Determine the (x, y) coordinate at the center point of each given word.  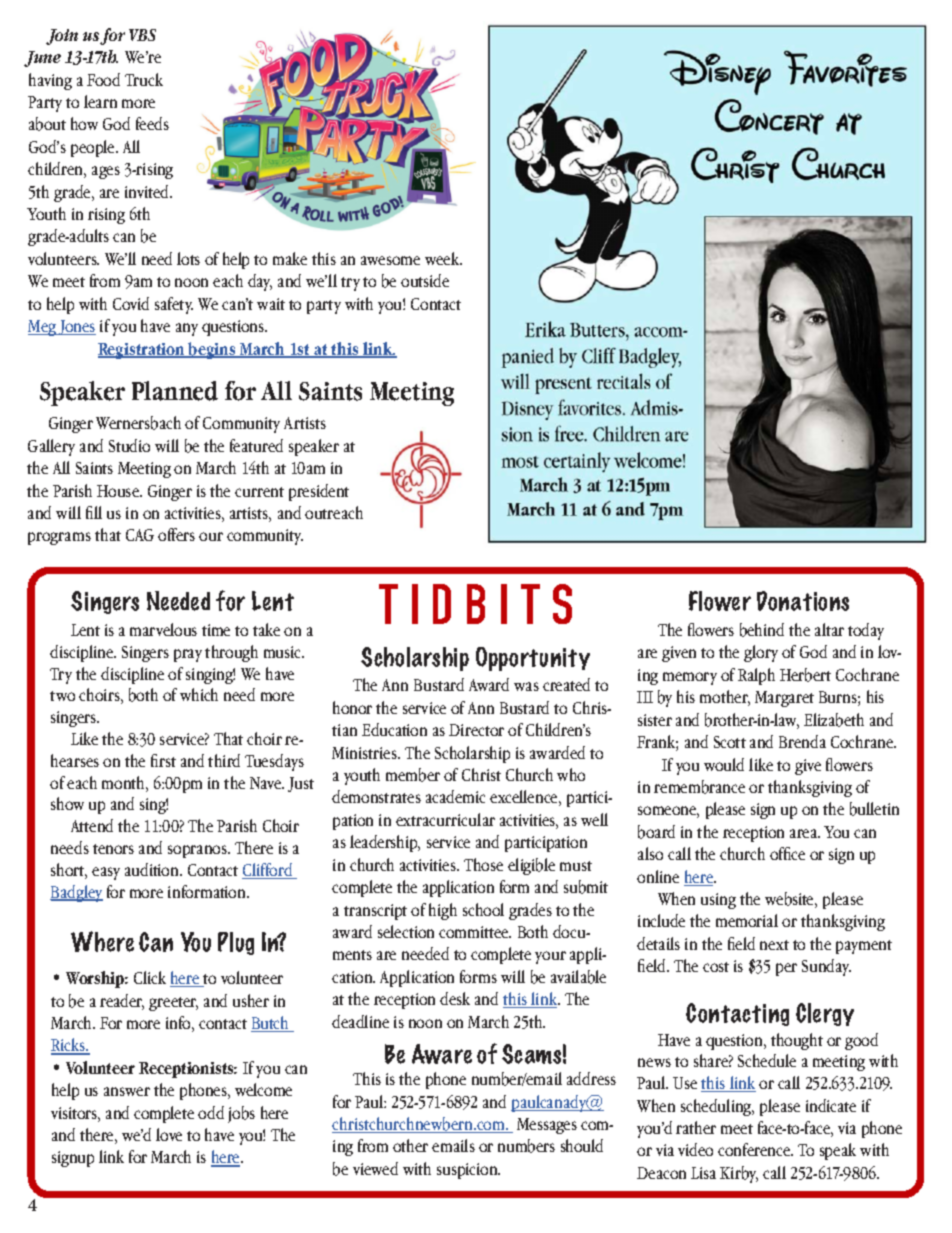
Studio (129, 445)
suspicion (468, 1171)
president (319, 492)
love (169, 1134)
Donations (803, 601)
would (724, 764)
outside (425, 280)
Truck (144, 79)
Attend (92, 825)
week (443, 258)
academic (455, 796)
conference (755, 1149)
